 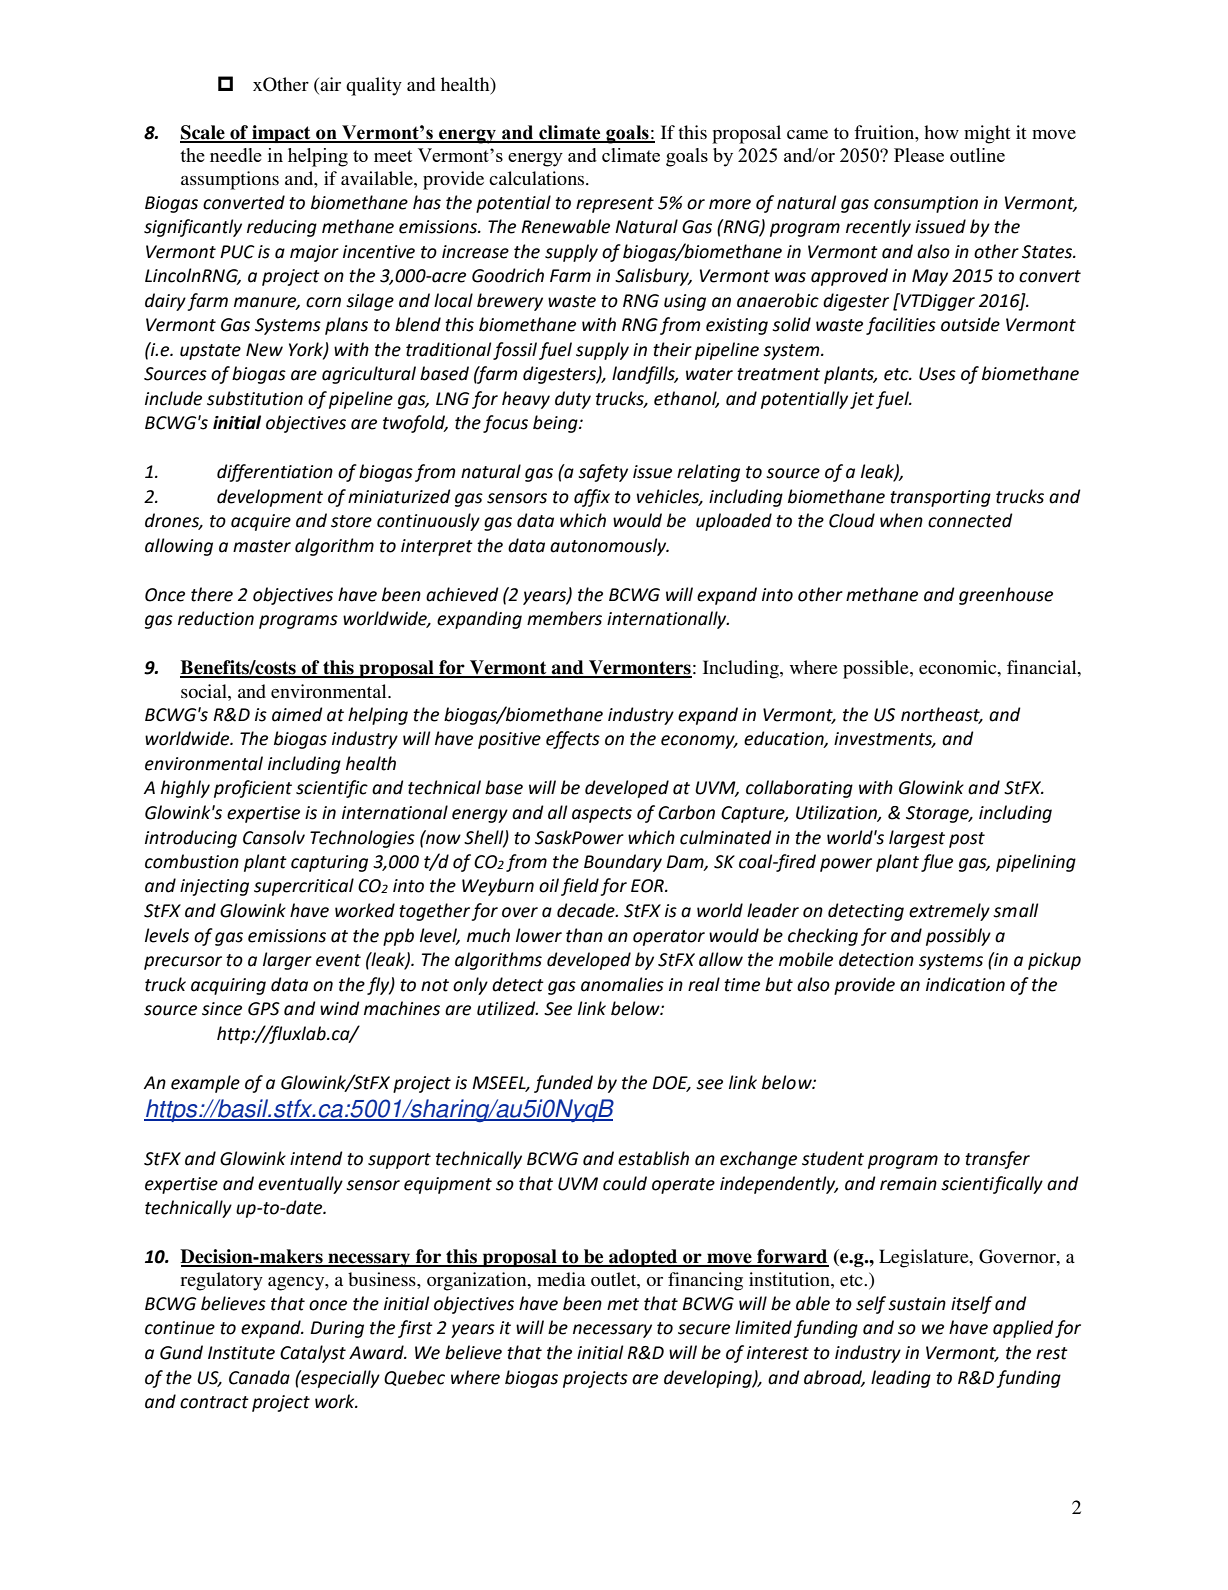 What do you see at coordinates (297, 714) in the document?
I see `aimed` at bounding box center [297, 714].
